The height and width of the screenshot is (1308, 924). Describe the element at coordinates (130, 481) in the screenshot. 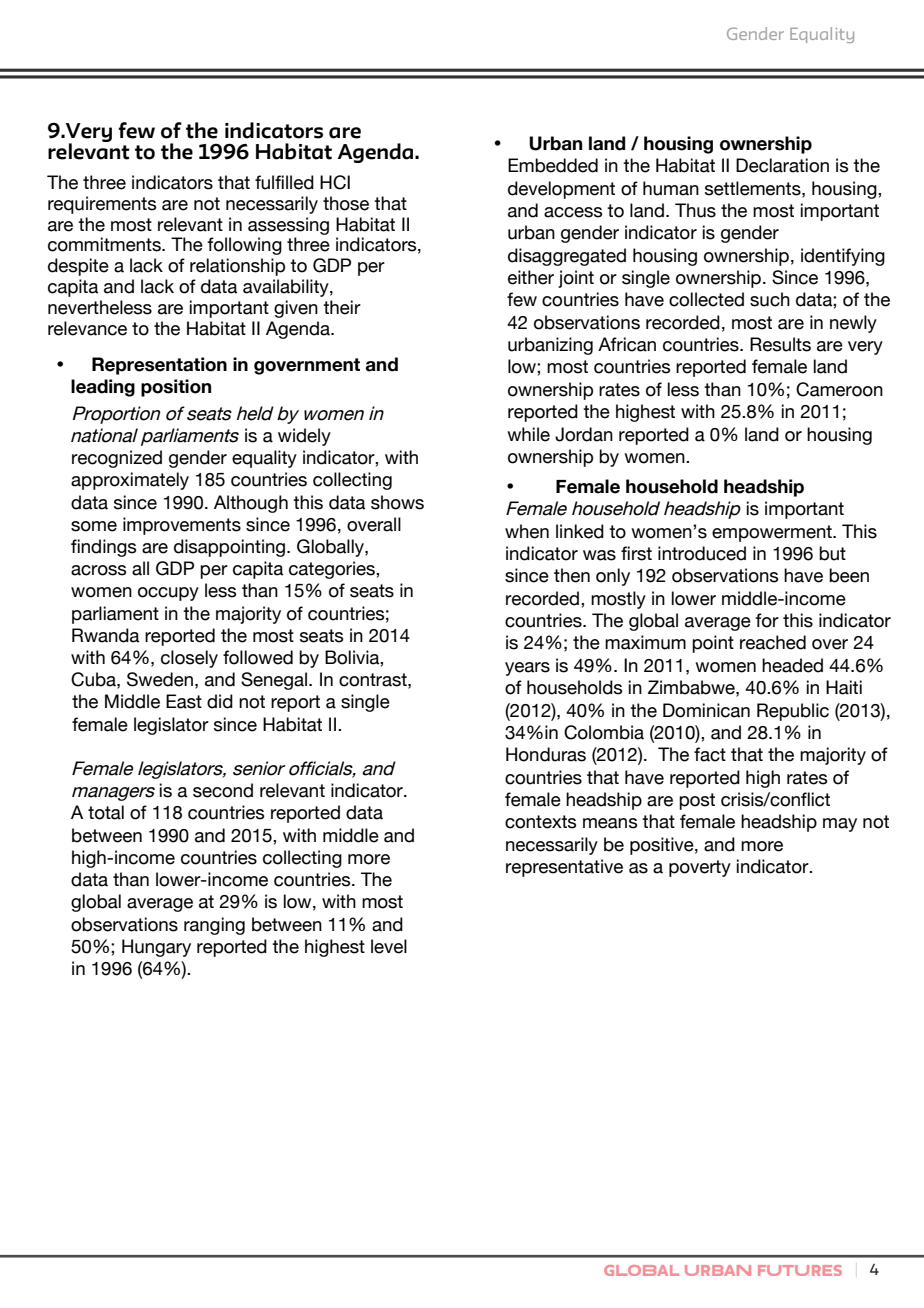

I see `approximately` at that location.
